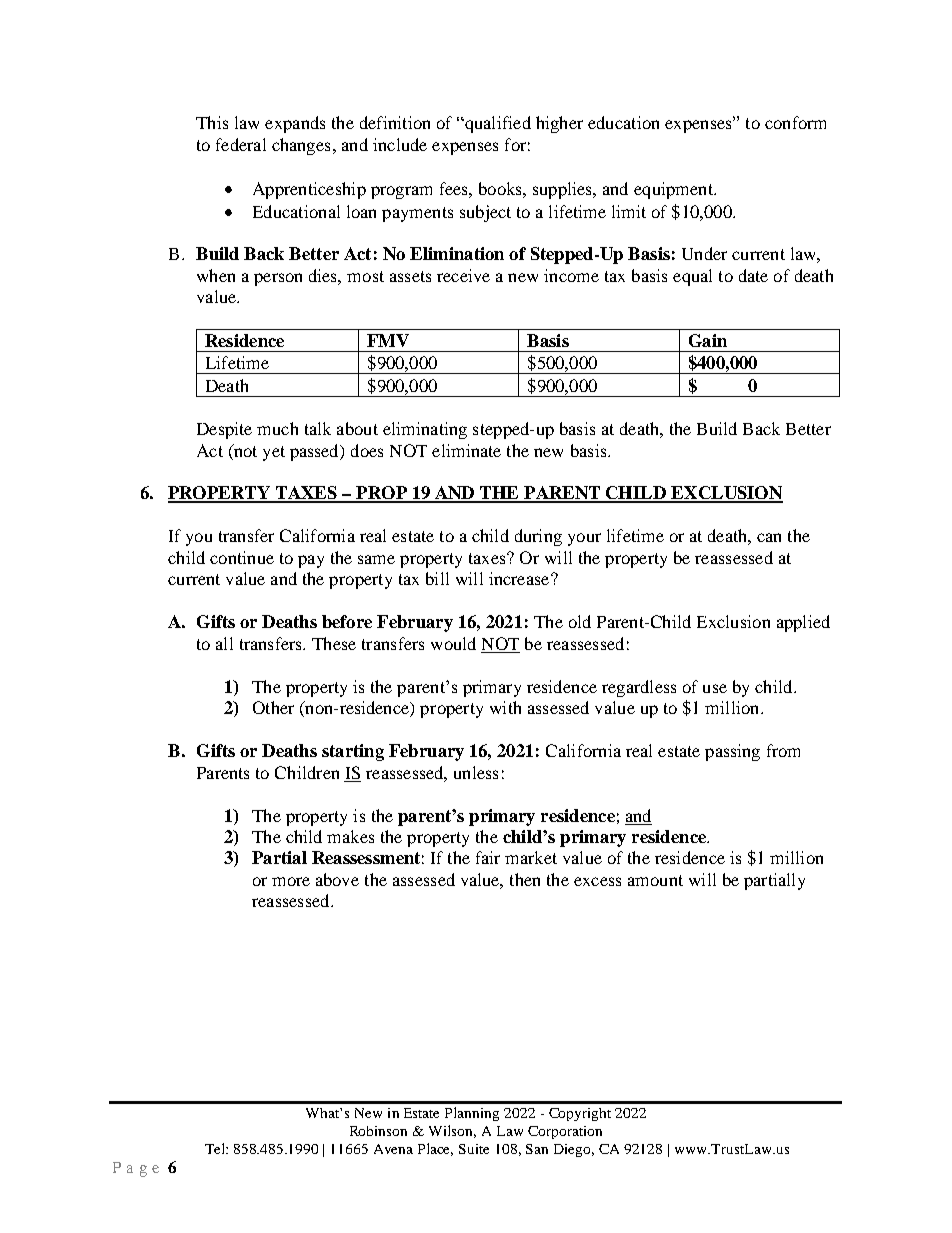 Image resolution: width=952 pixels, height=1233 pixels. What do you see at coordinates (732, 752) in the screenshot?
I see `passing` at bounding box center [732, 752].
